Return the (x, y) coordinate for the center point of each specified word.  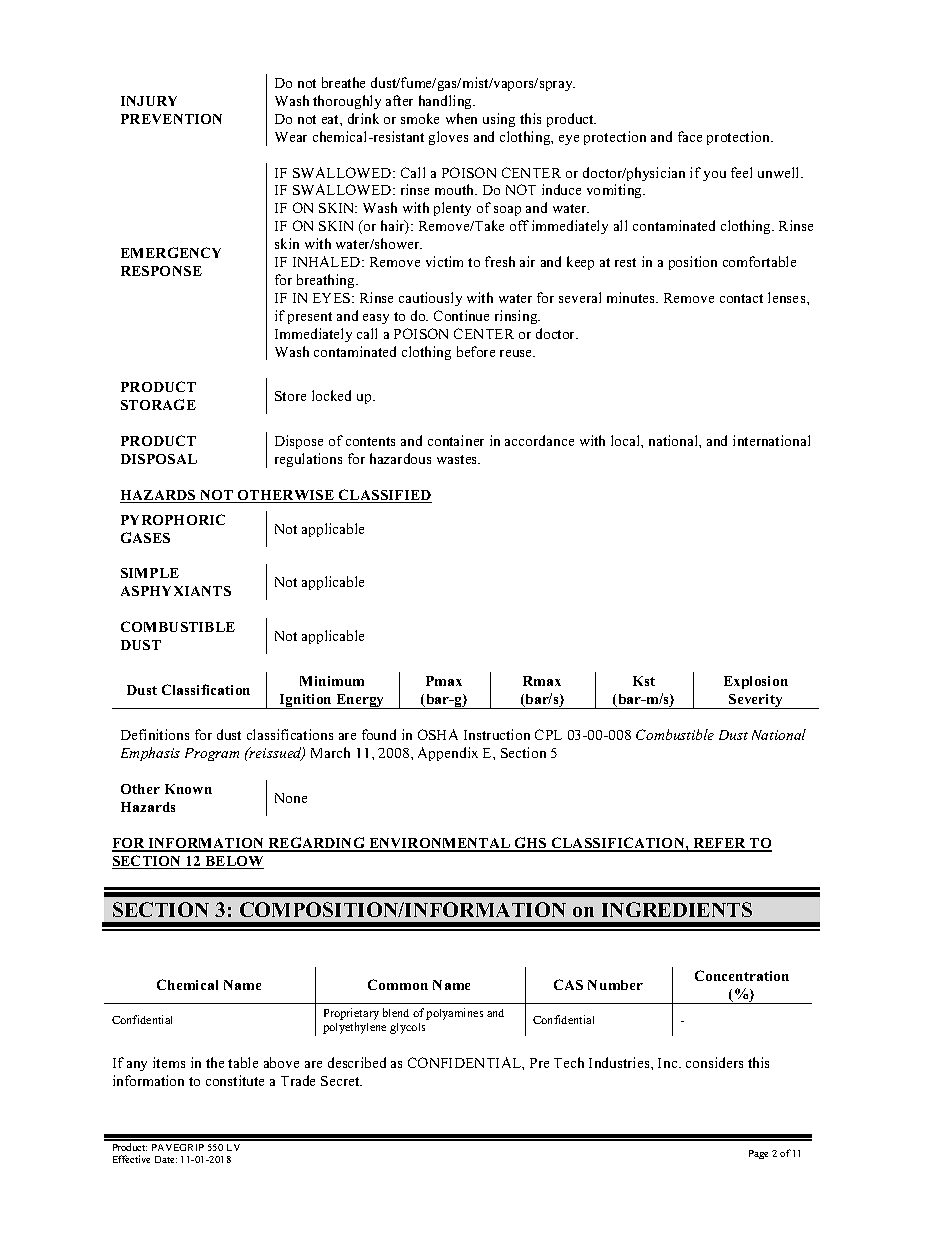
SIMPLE (150, 573)
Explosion (756, 682)
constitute (235, 1080)
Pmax (444, 681)
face (690, 136)
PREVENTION (171, 119)
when (461, 118)
